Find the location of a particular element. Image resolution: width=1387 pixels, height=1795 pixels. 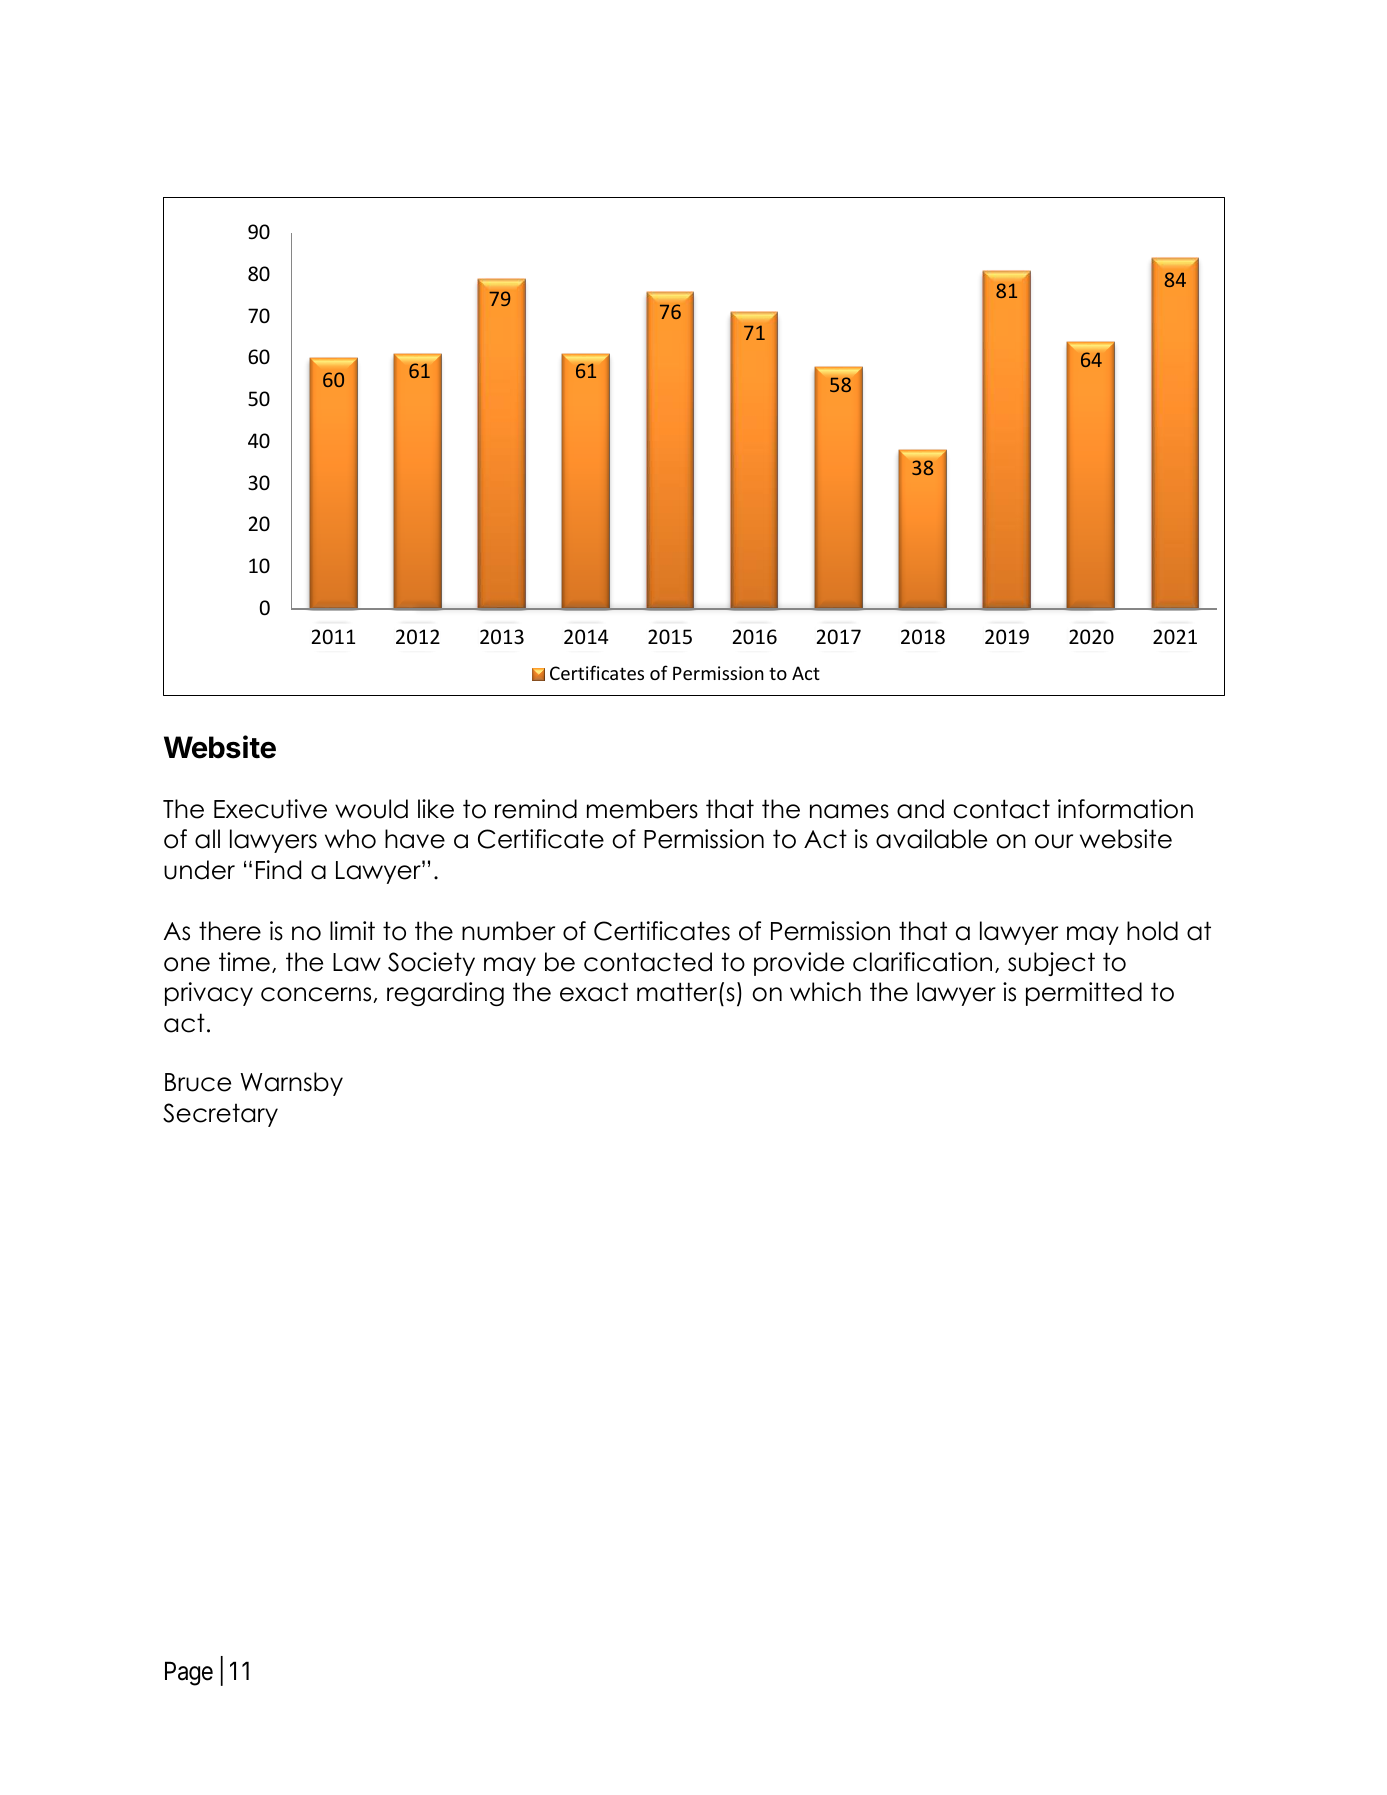

members is located at coordinates (642, 809).
